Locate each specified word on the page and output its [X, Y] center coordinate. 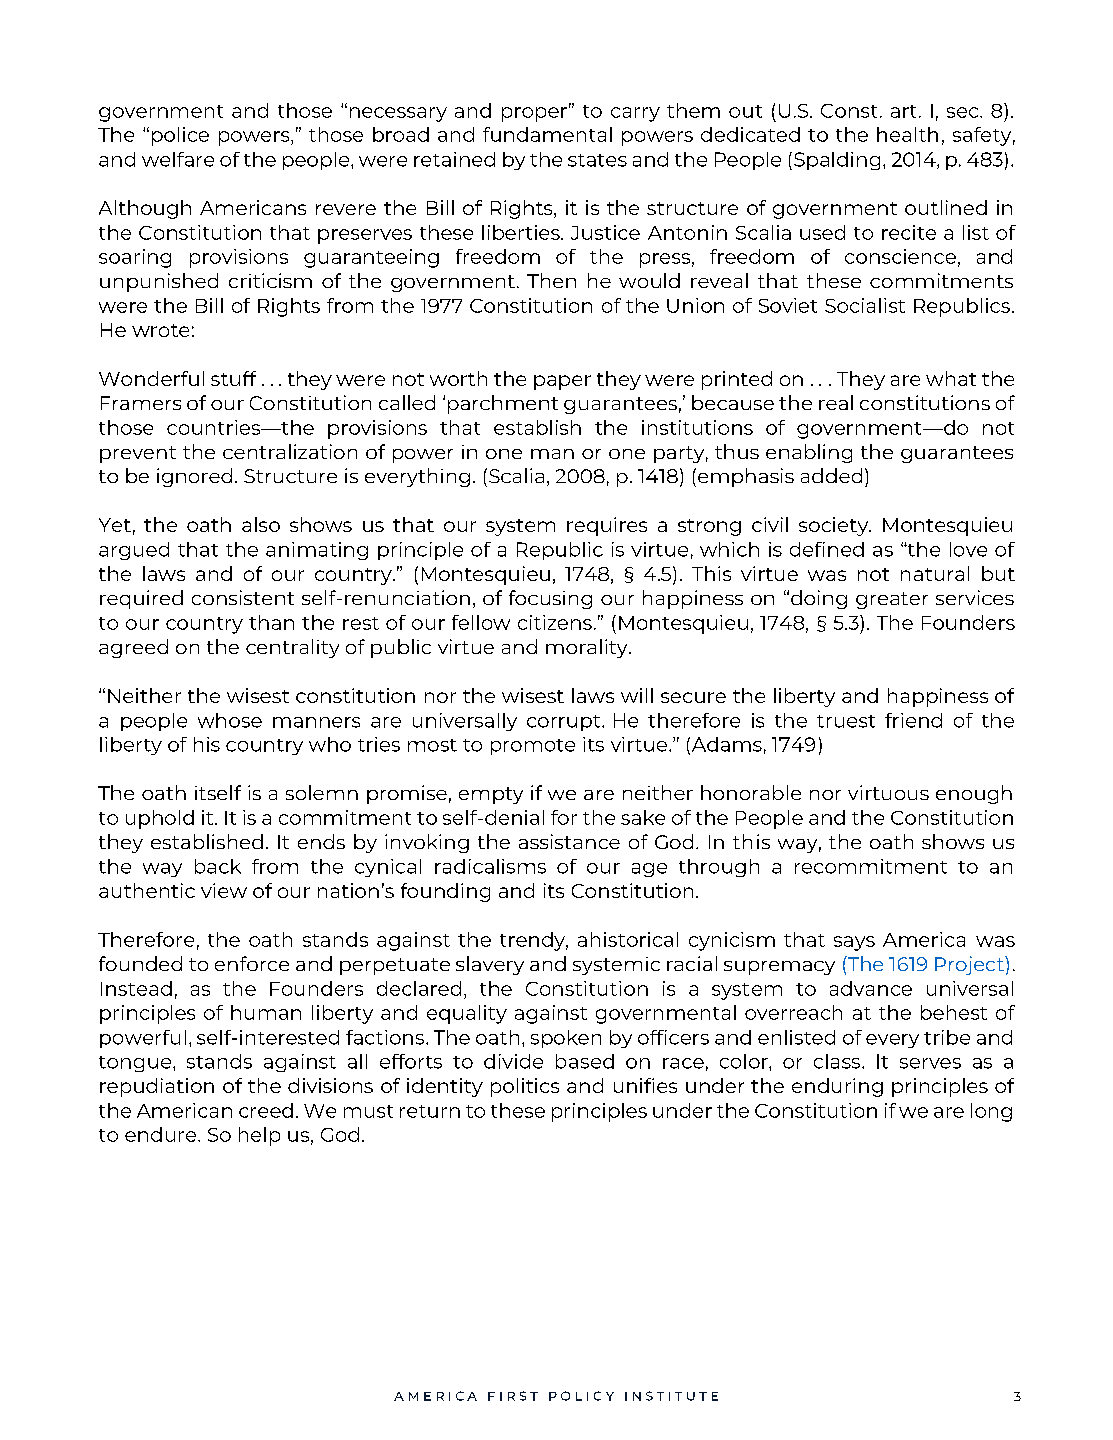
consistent [243, 597]
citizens [555, 622]
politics [525, 1087]
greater [892, 600]
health [907, 134]
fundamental [547, 134]
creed [266, 1110]
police [180, 136]
